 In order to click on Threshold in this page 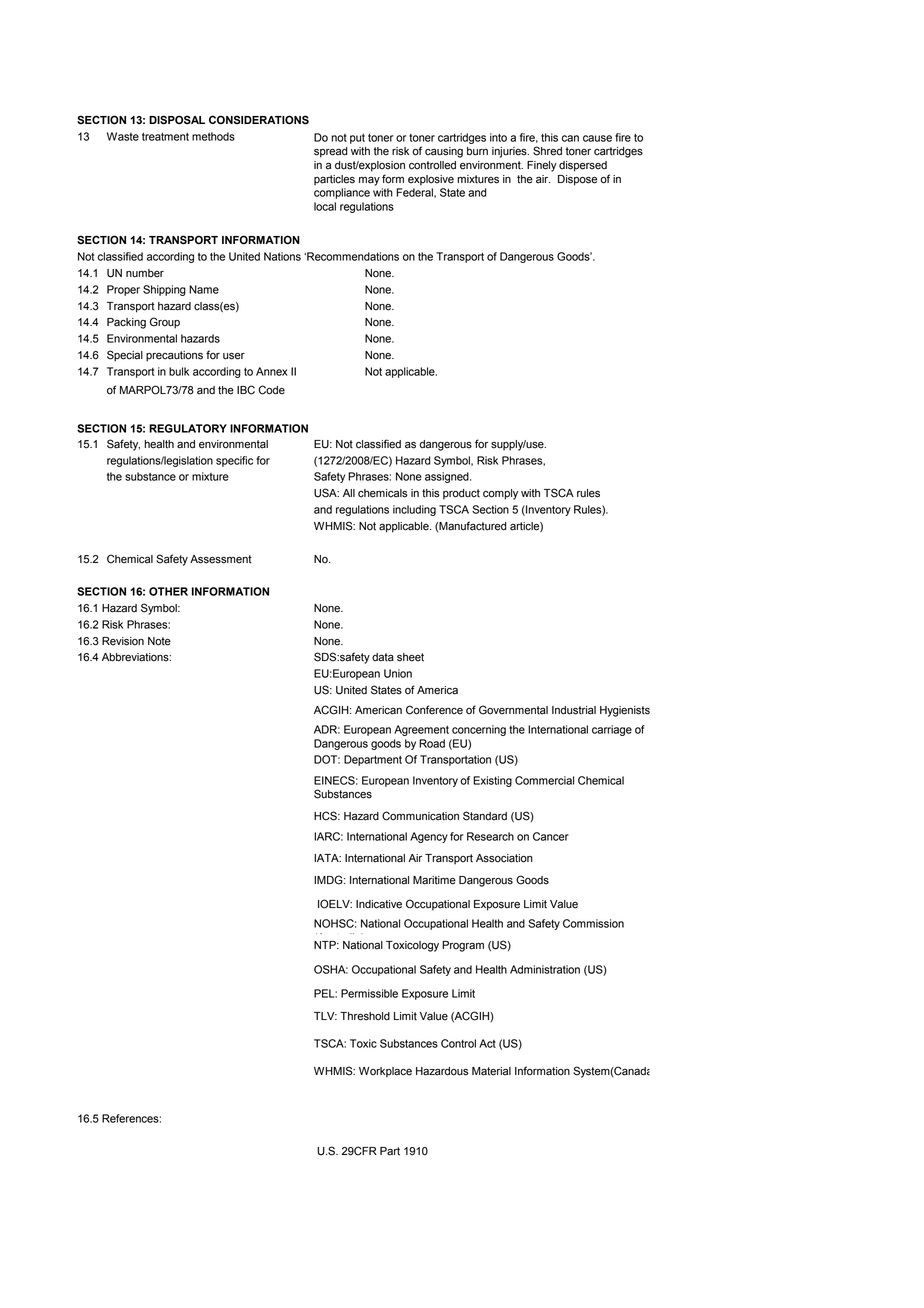, I will do `click(365, 1016)`.
